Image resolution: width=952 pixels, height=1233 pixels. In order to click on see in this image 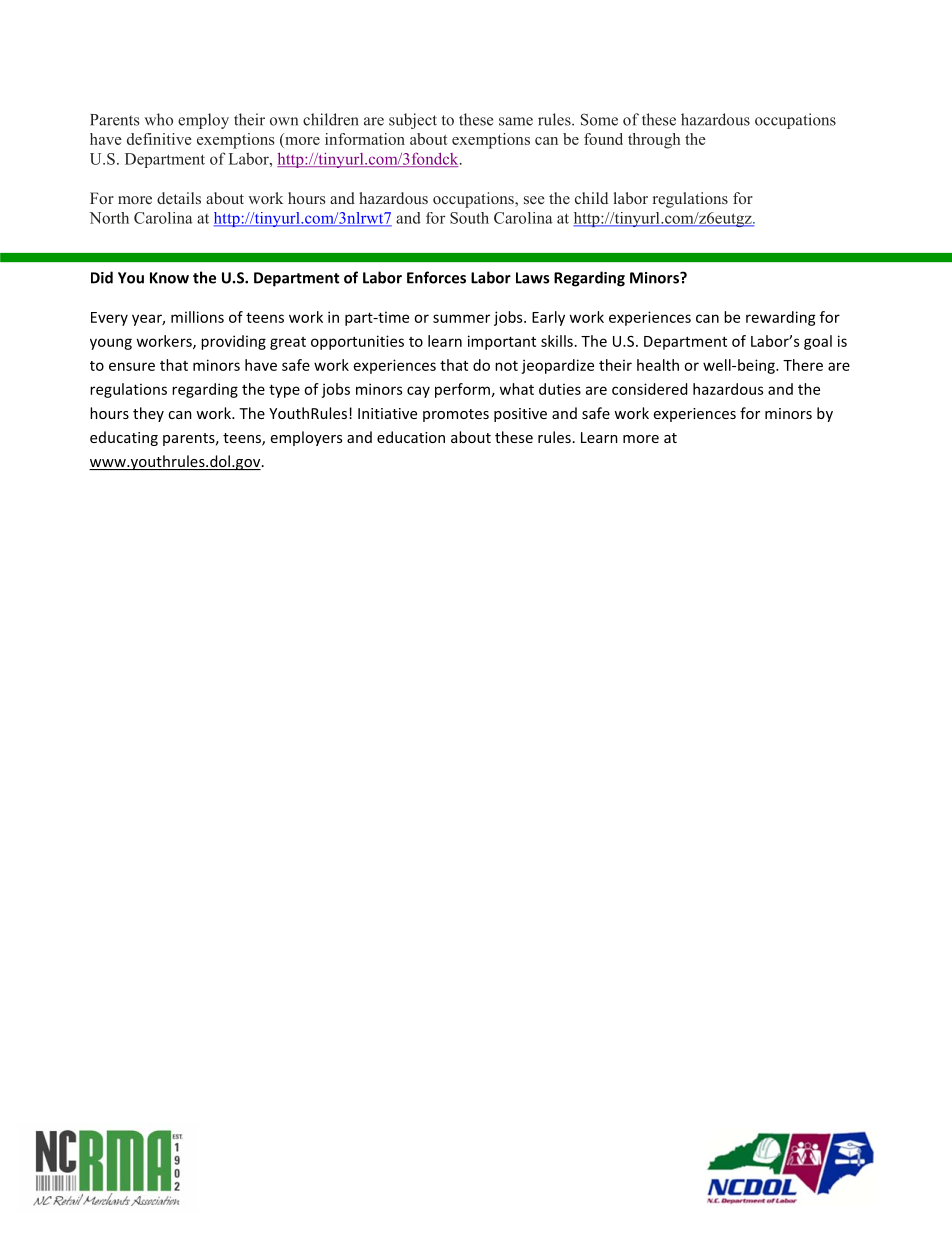, I will do `click(534, 200)`.
